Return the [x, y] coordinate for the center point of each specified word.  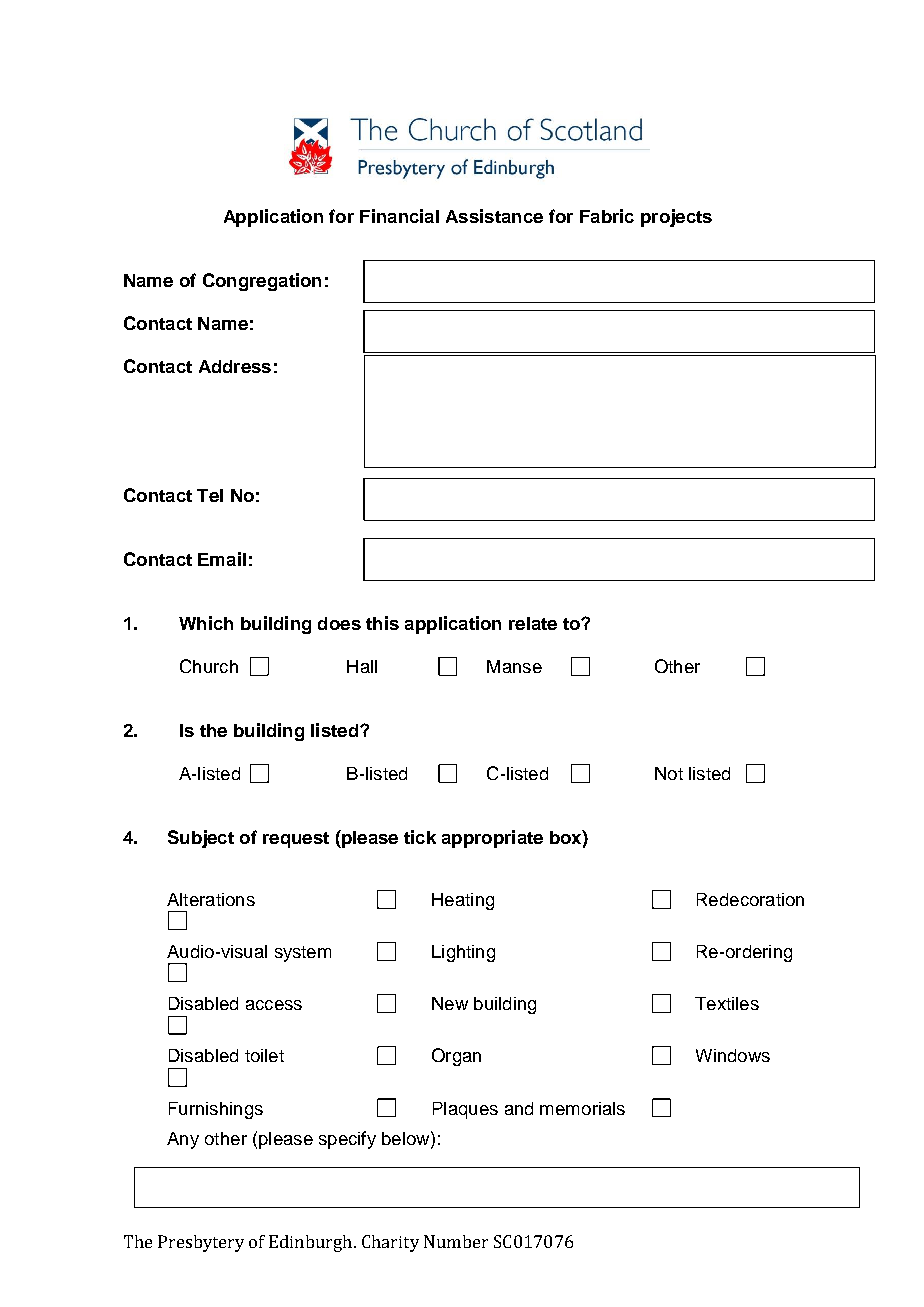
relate [533, 623]
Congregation [262, 282]
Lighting [463, 953]
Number [456, 1241]
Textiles [727, 1003]
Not [669, 773]
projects [676, 218]
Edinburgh [310, 1243]
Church [209, 666]
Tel [210, 495]
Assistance [494, 216]
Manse [514, 666]
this [382, 623]
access [274, 1005]
